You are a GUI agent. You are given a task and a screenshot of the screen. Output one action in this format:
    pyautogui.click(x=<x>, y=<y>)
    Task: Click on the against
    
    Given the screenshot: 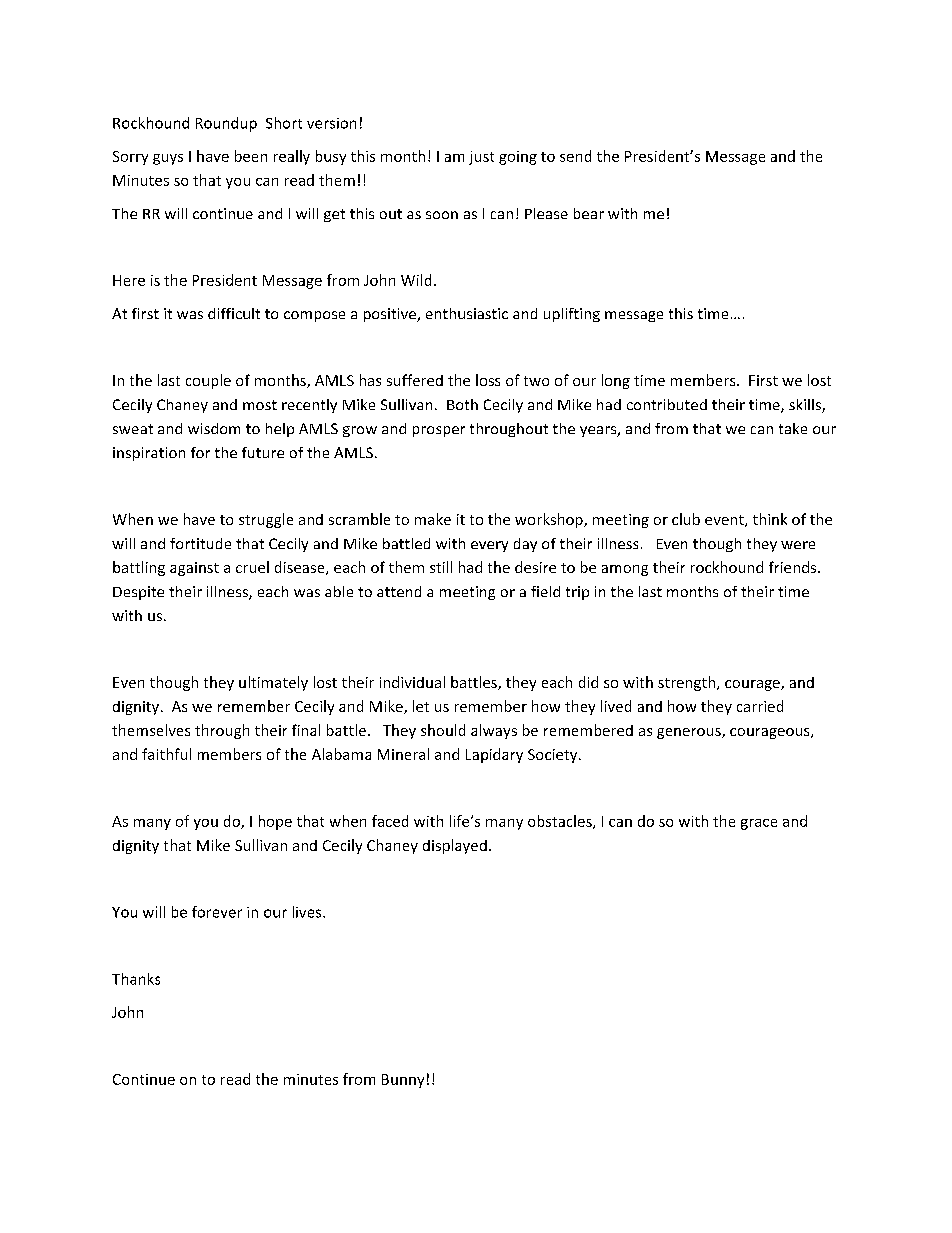 What is the action you would take?
    pyautogui.click(x=194, y=569)
